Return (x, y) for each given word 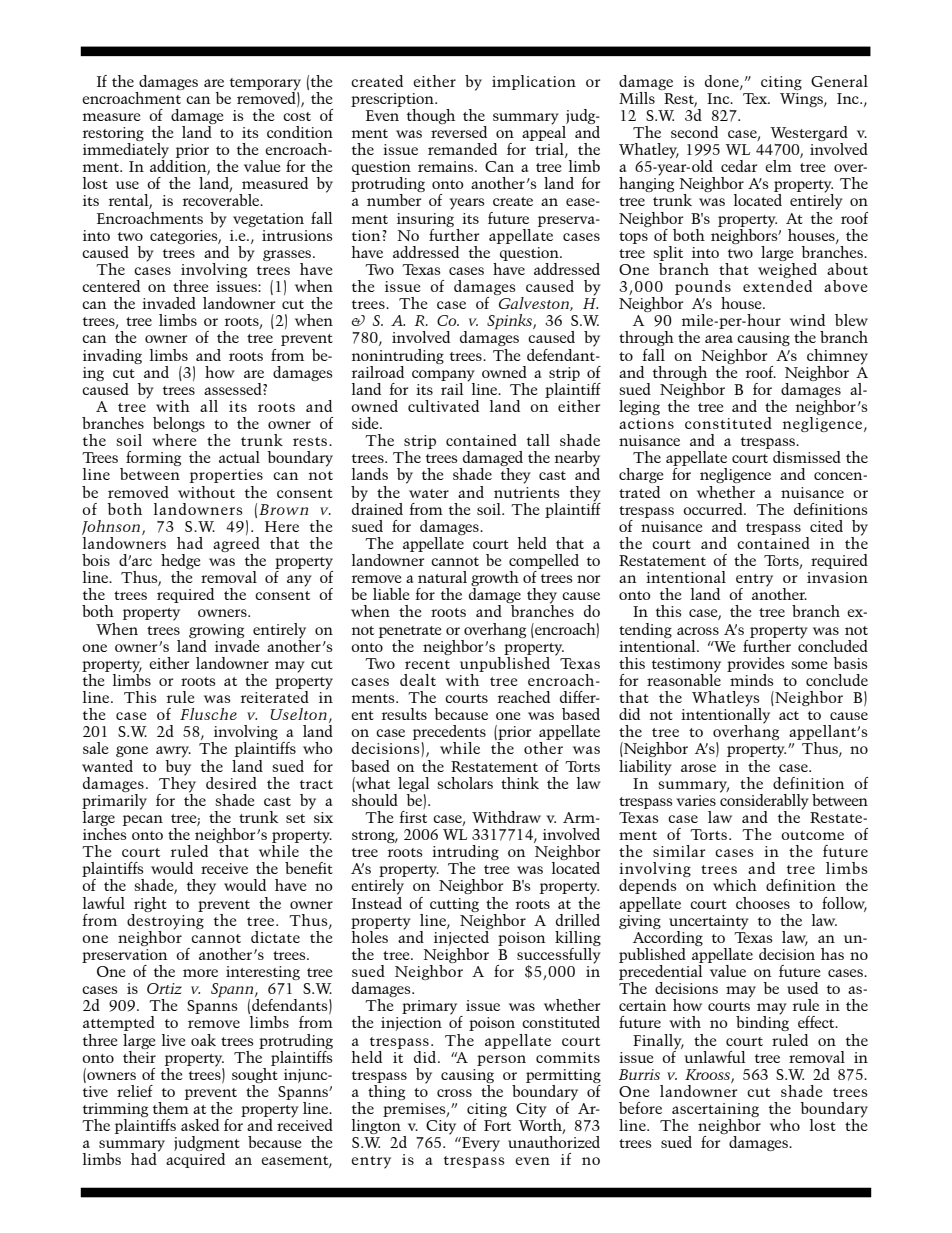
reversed (459, 130)
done (723, 82)
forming (153, 458)
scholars (465, 783)
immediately (127, 152)
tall (538, 440)
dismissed (807, 457)
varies (696, 800)
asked (200, 1125)
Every (480, 1144)
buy (178, 766)
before (640, 1108)
